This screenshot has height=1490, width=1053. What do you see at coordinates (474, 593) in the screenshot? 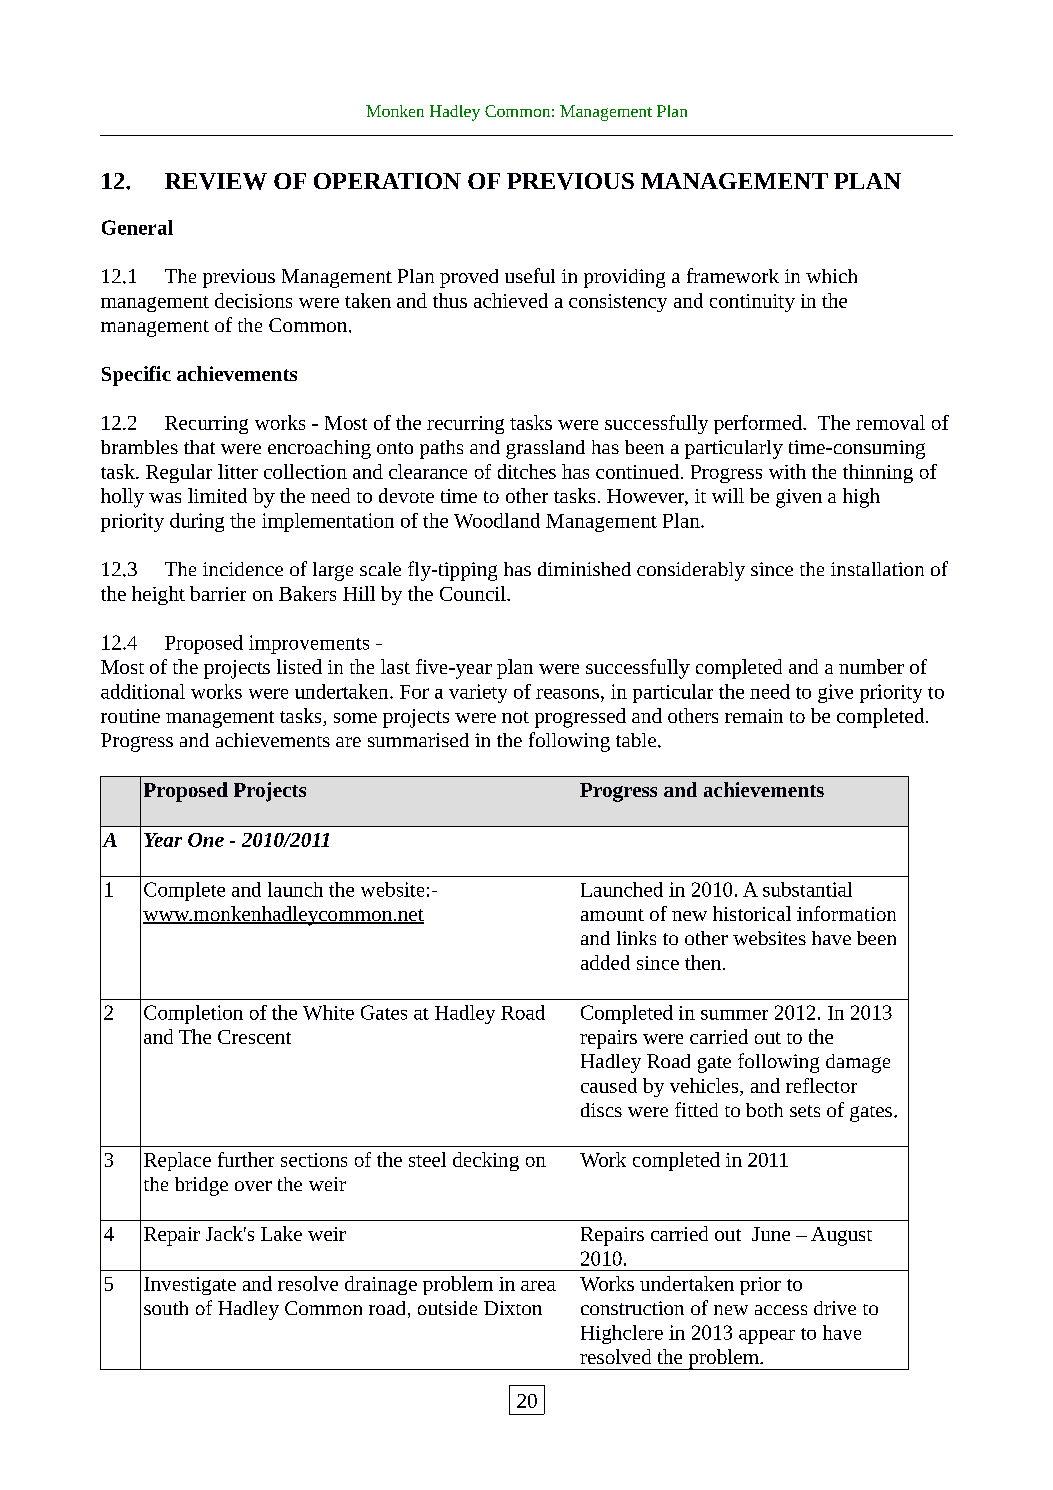
I see `Council` at bounding box center [474, 593].
